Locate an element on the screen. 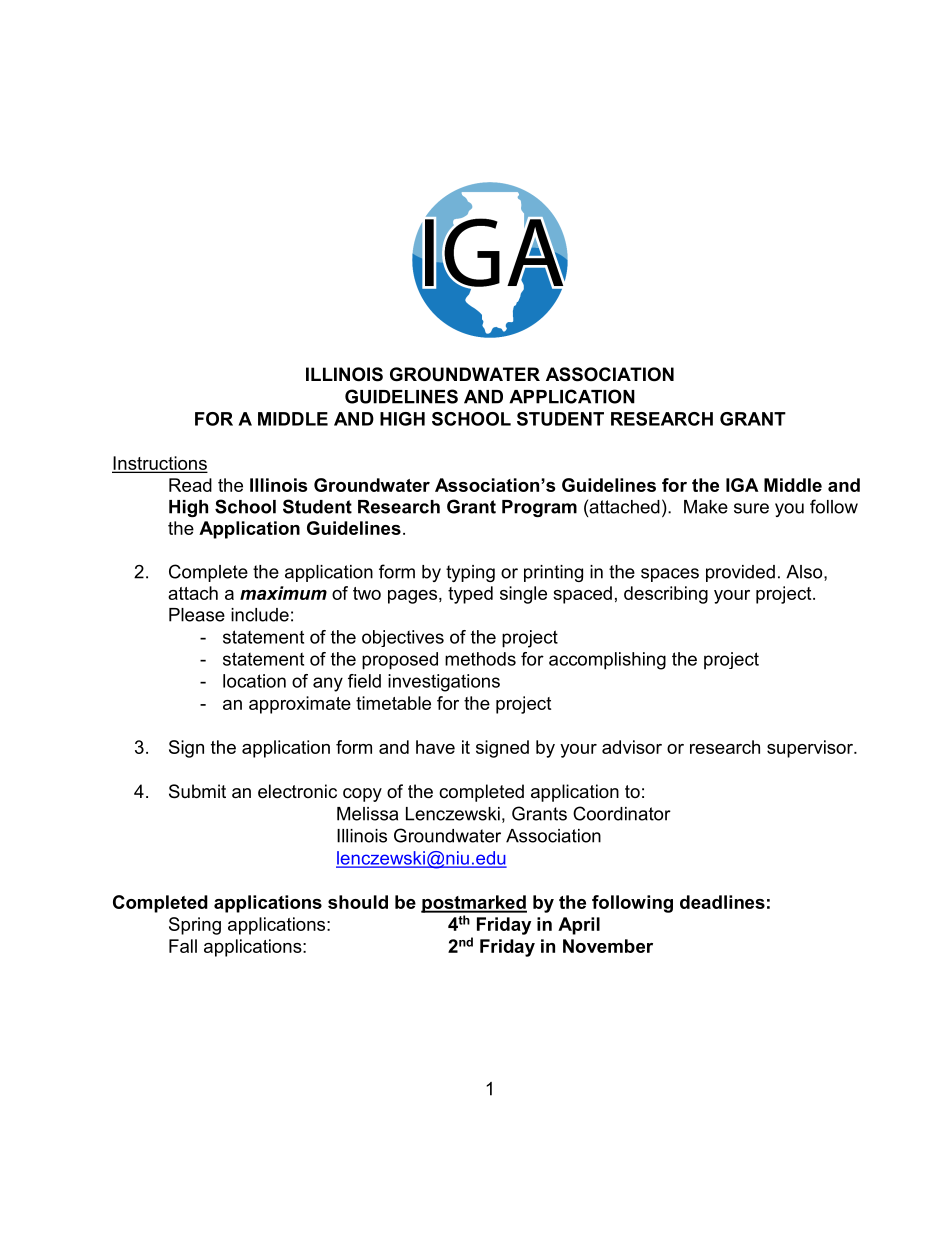 The image size is (952, 1233). Melissa is located at coordinates (367, 814).
